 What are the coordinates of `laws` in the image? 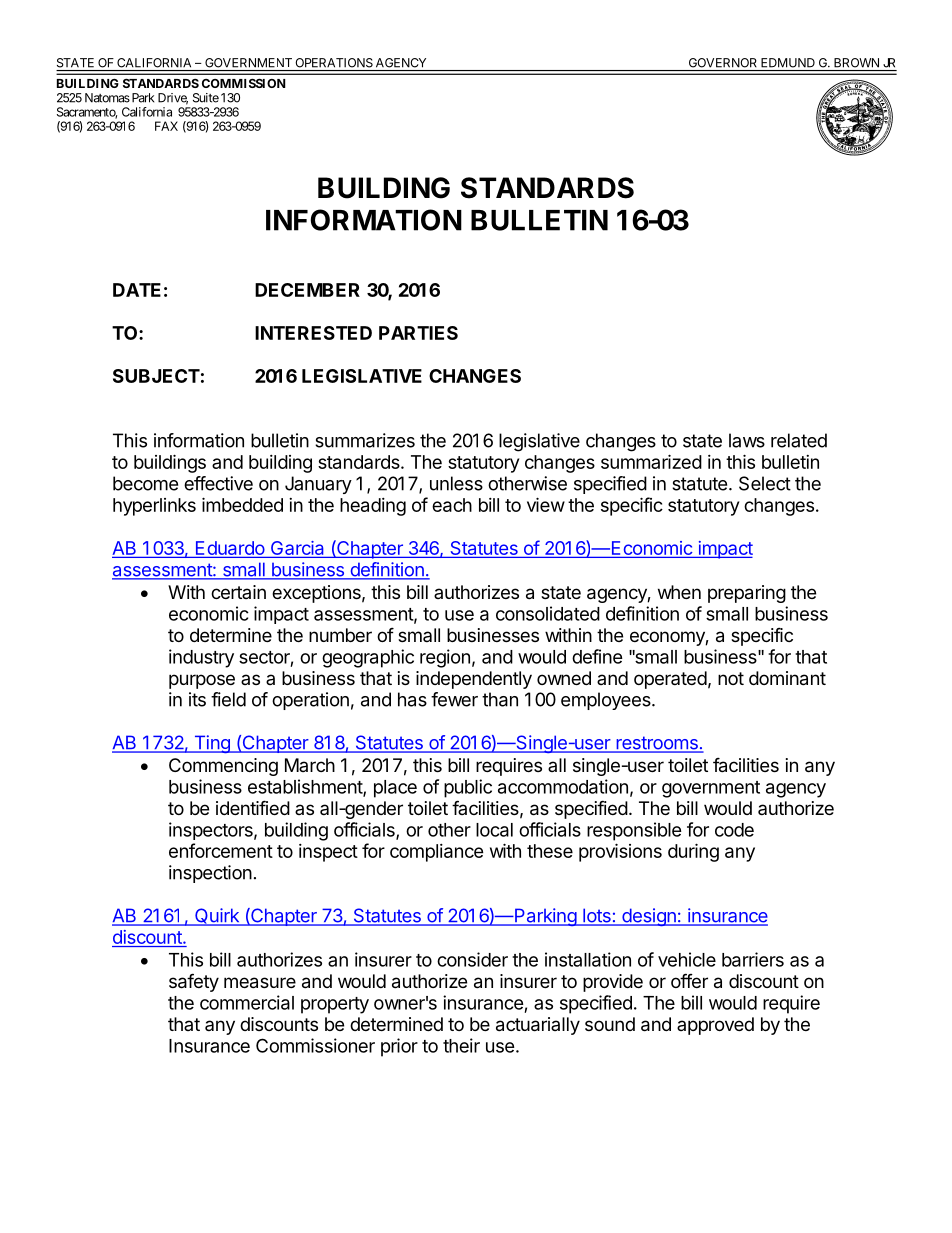 It's located at (747, 440).
